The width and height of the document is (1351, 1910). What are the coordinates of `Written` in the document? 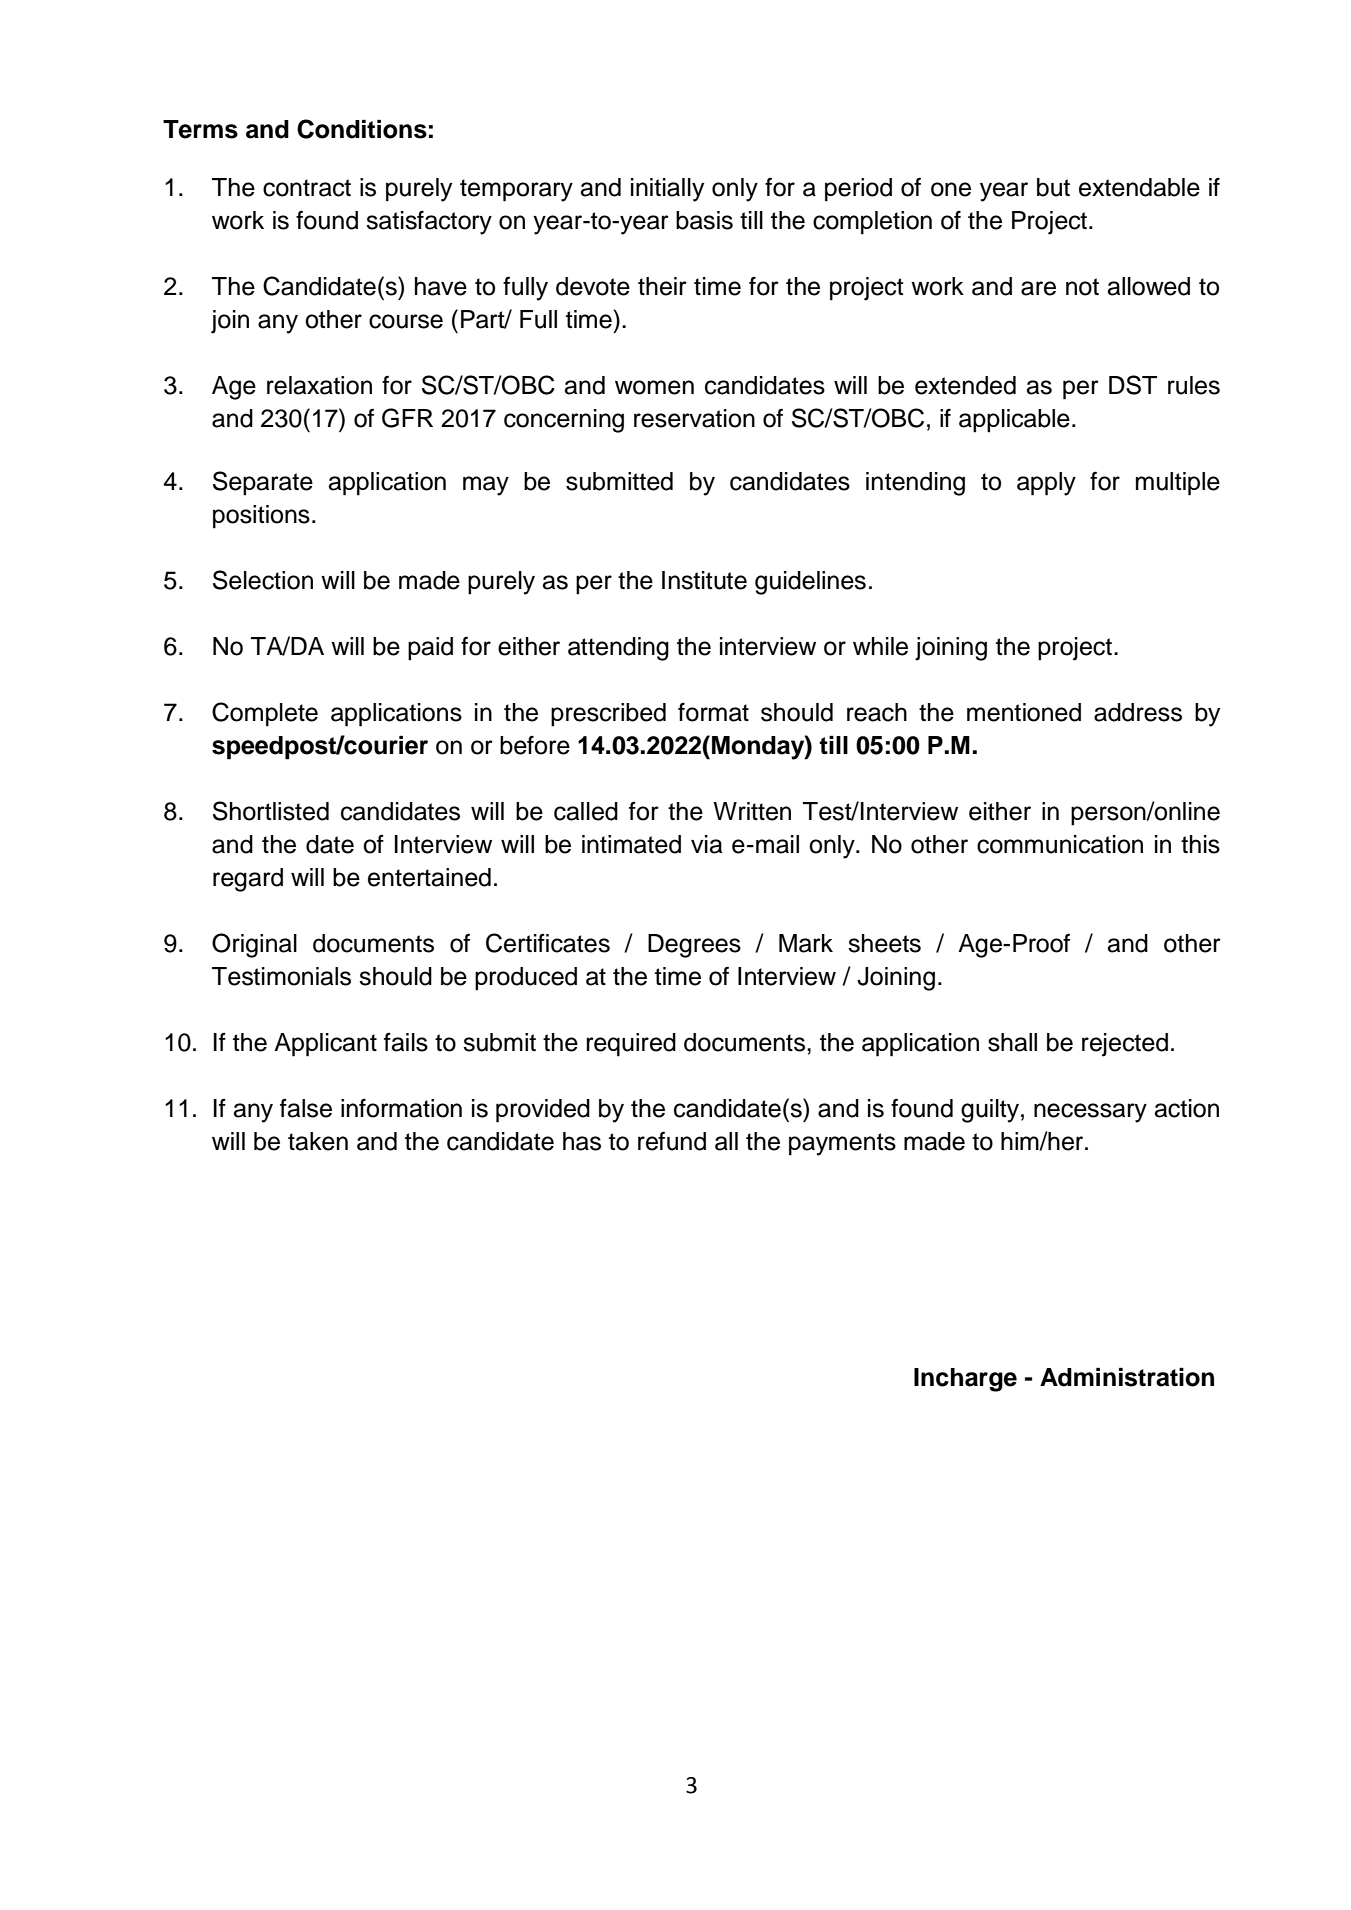 It's located at (752, 811).
